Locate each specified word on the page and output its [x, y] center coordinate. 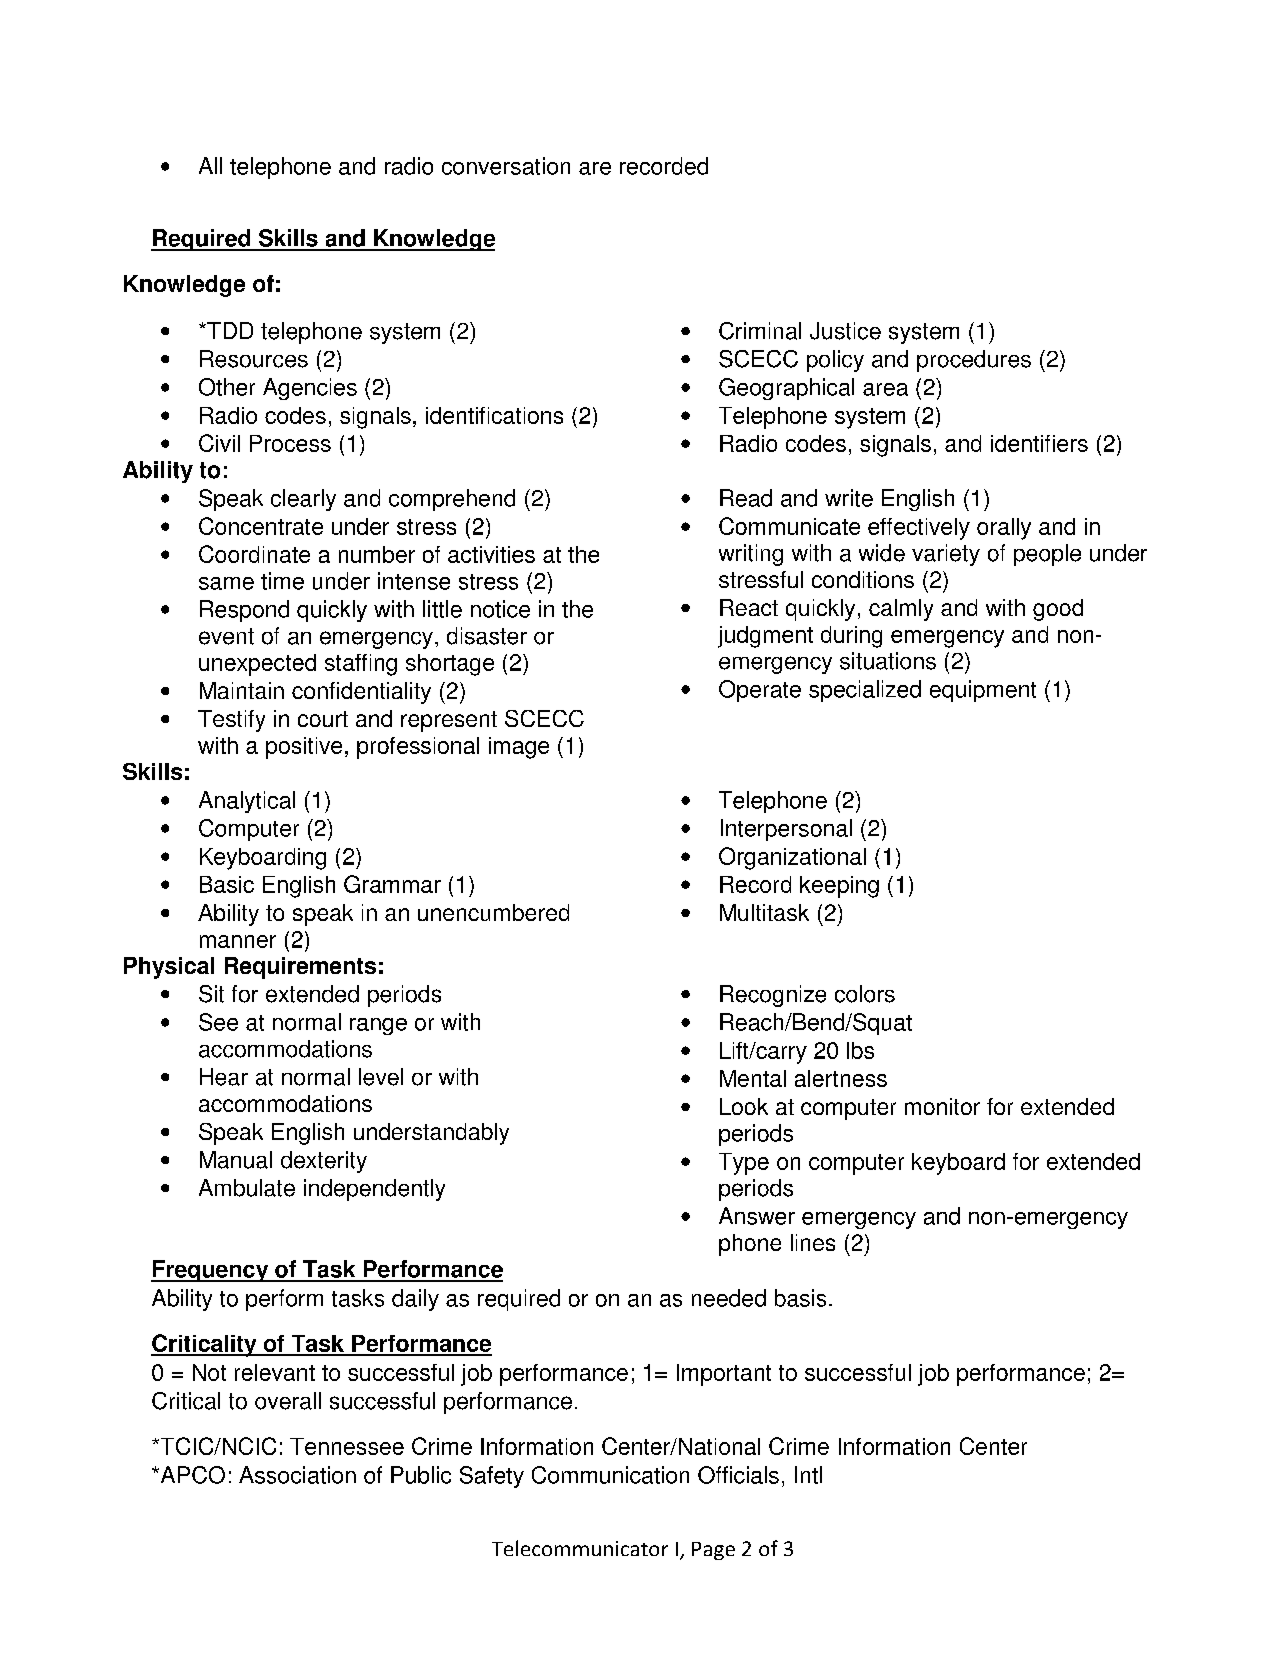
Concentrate [261, 526]
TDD [229, 330]
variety [946, 555]
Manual [236, 1160]
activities [491, 554]
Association [297, 1475]
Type [744, 1164]
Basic [227, 884]
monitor [942, 1106]
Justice [845, 331]
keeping [839, 887]
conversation [506, 166]
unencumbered [493, 912]
